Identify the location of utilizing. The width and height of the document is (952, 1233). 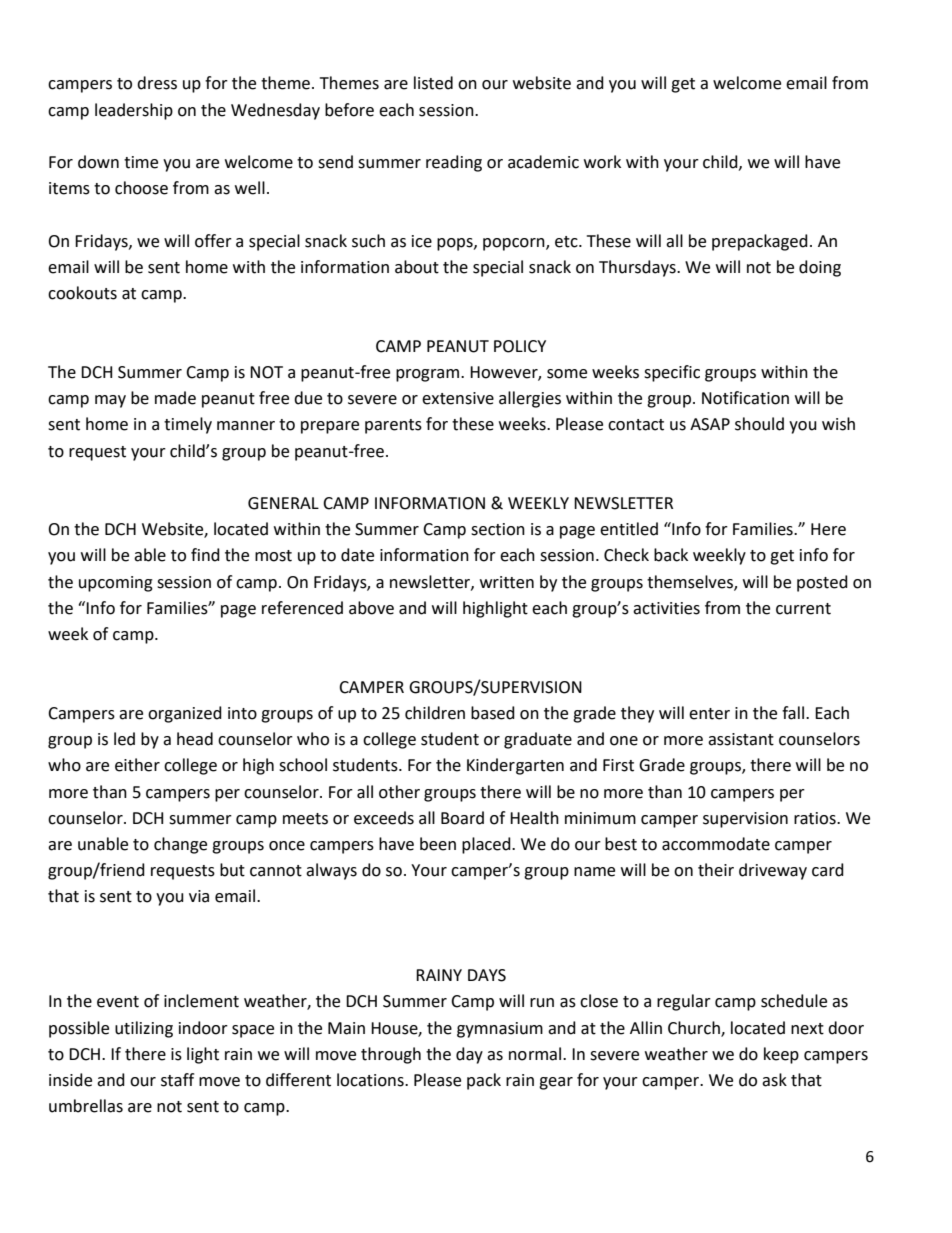
(144, 1029).
